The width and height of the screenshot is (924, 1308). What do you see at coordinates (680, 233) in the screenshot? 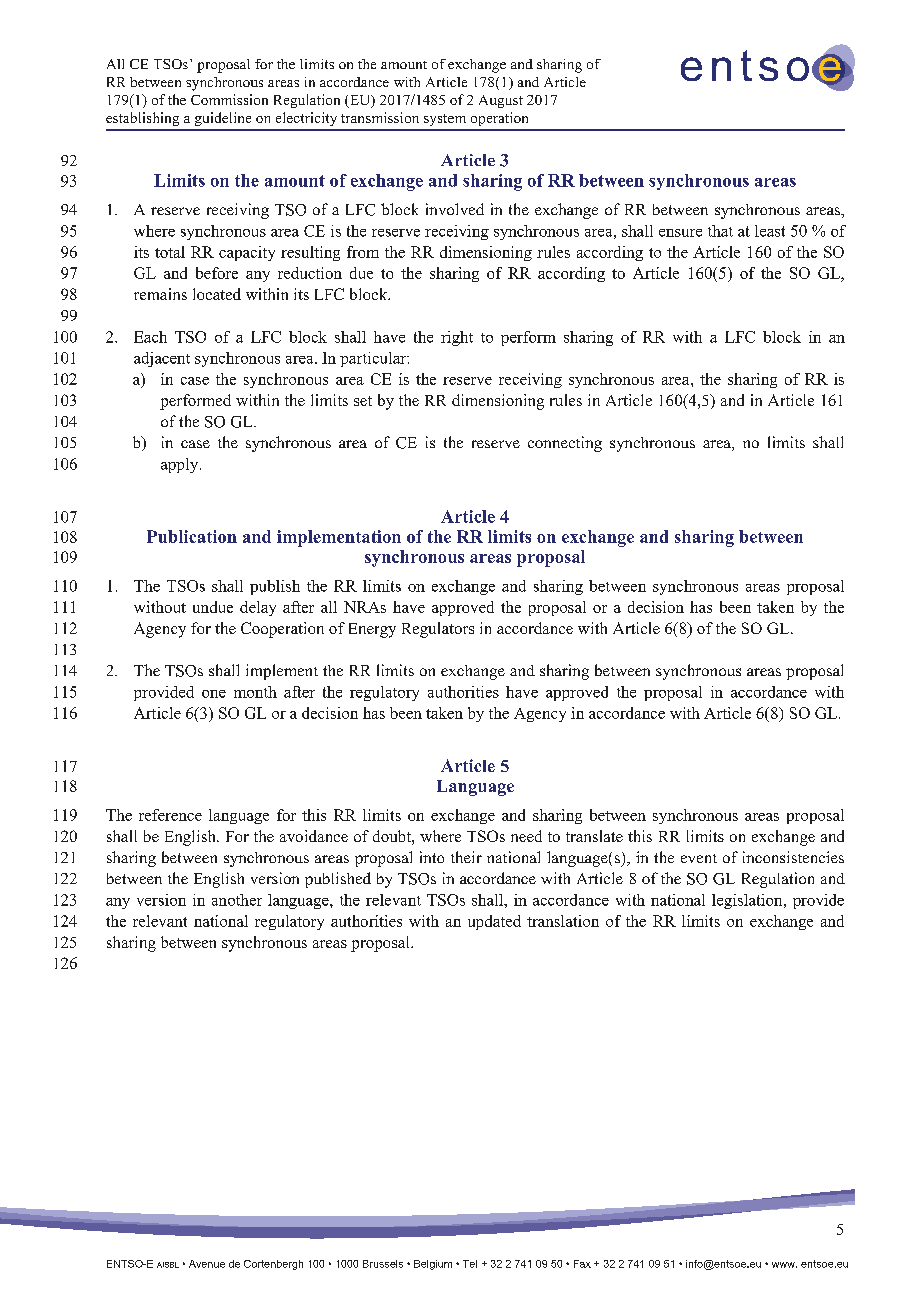
I see `ensure` at bounding box center [680, 233].
